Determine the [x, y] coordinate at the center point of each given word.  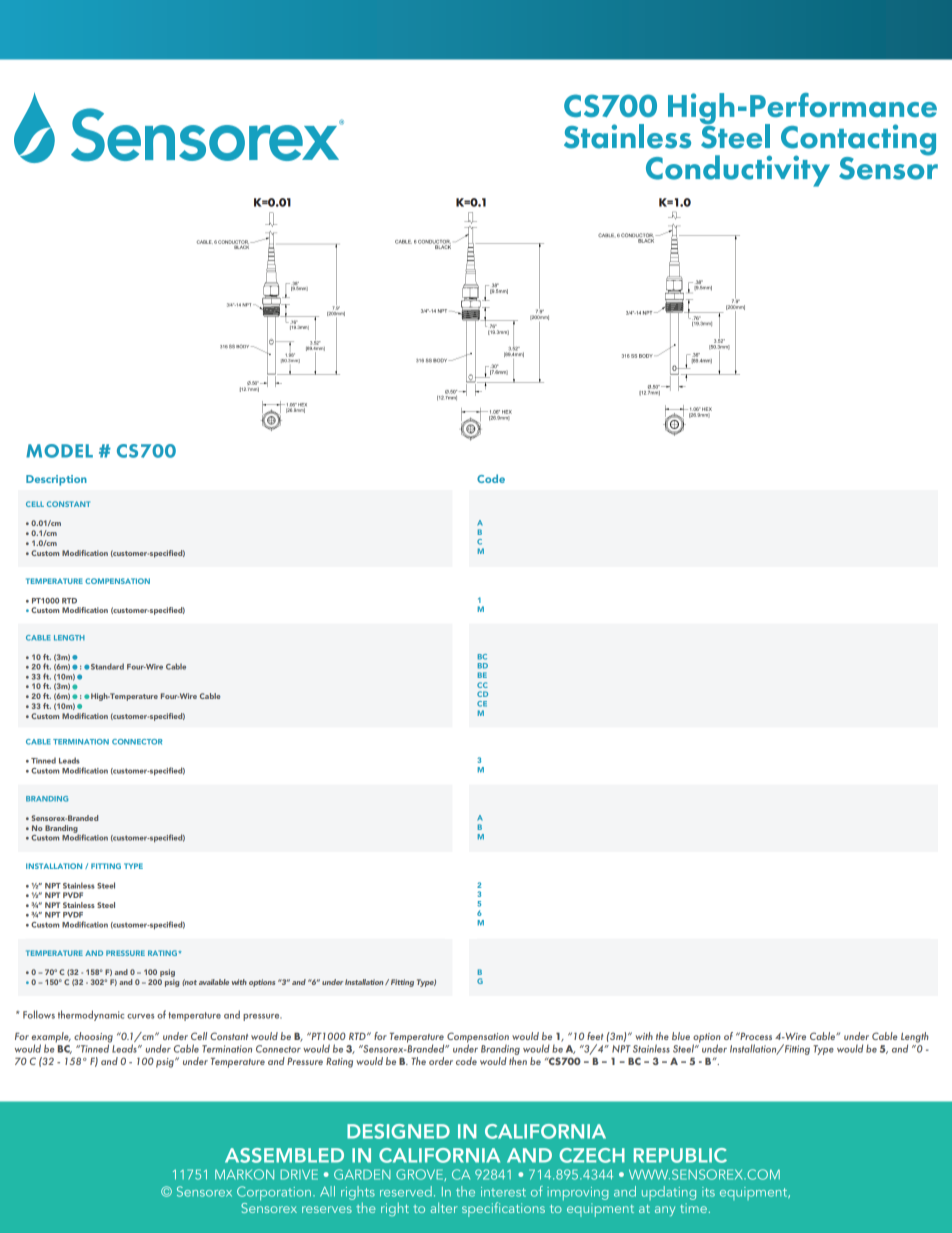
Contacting [858, 141]
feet [595, 1036]
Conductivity [738, 171]
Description [56, 480]
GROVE [420, 1175]
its [708, 1192]
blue [681, 1036]
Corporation [274, 1193]
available [214, 982]
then [518, 1059]
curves [140, 1016]
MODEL [59, 451]
